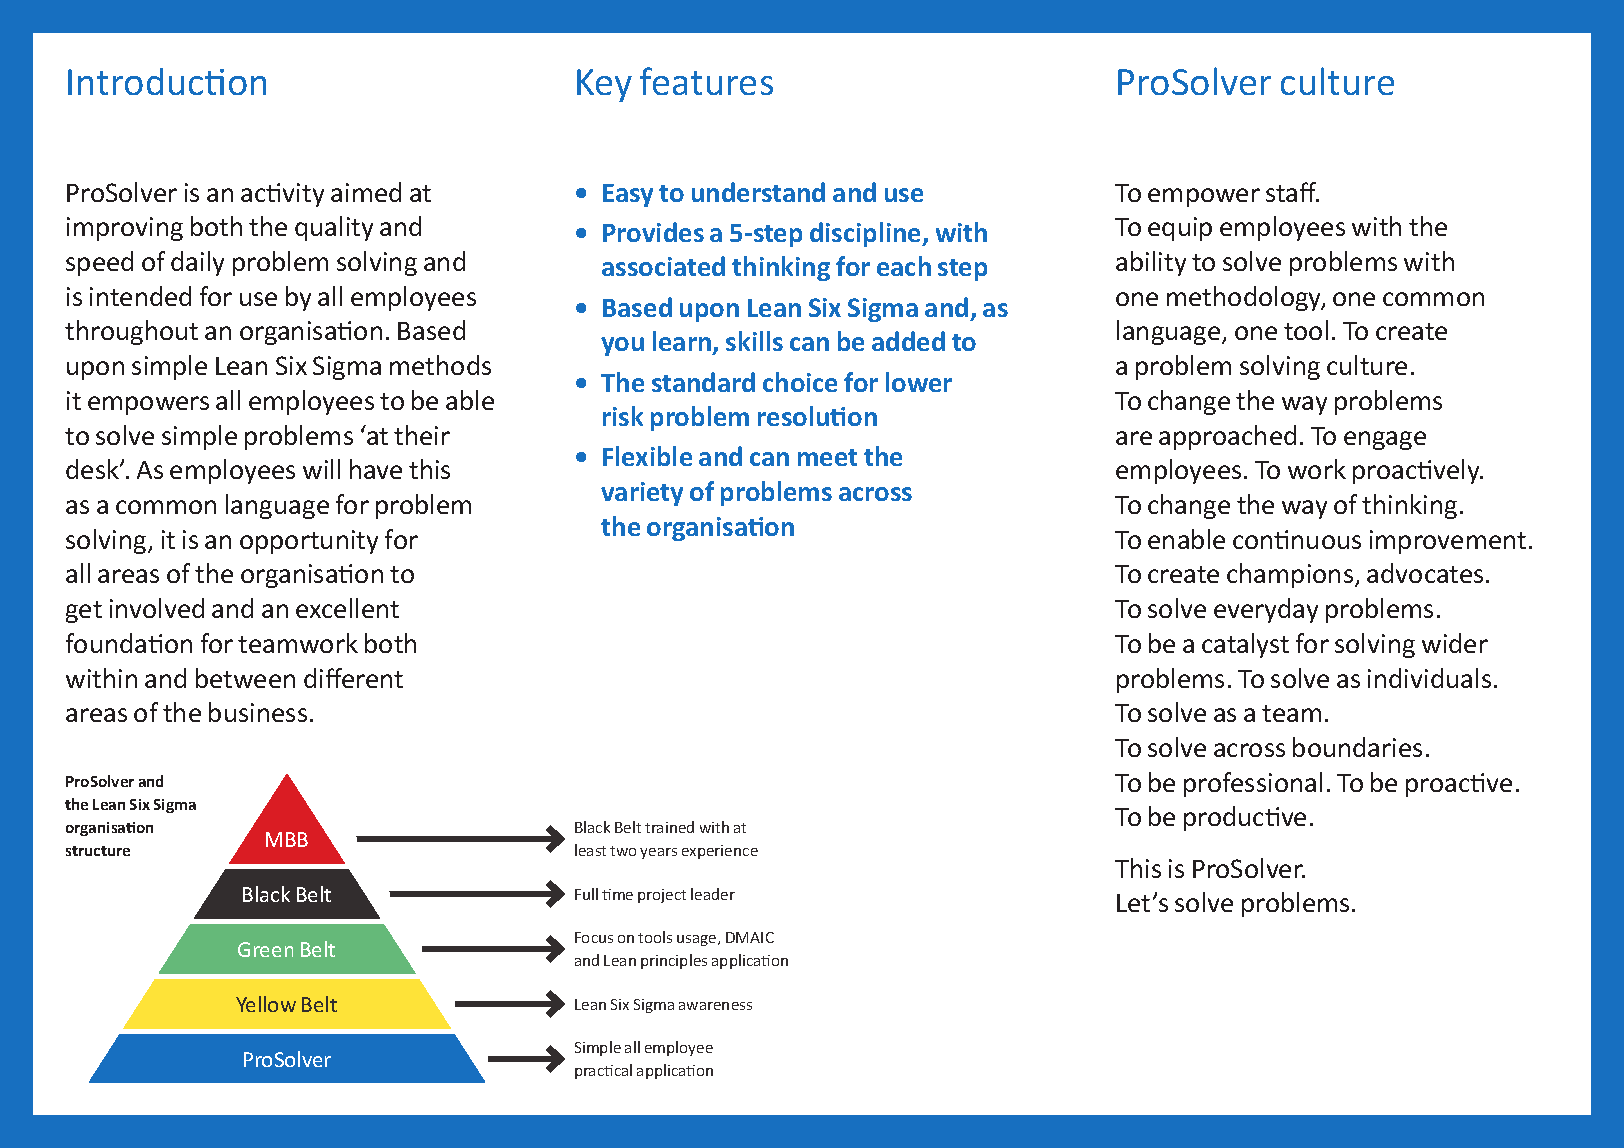 This screenshot has height=1148, width=1624. Describe the element at coordinates (1227, 437) in the screenshot. I see `approached` at that location.
